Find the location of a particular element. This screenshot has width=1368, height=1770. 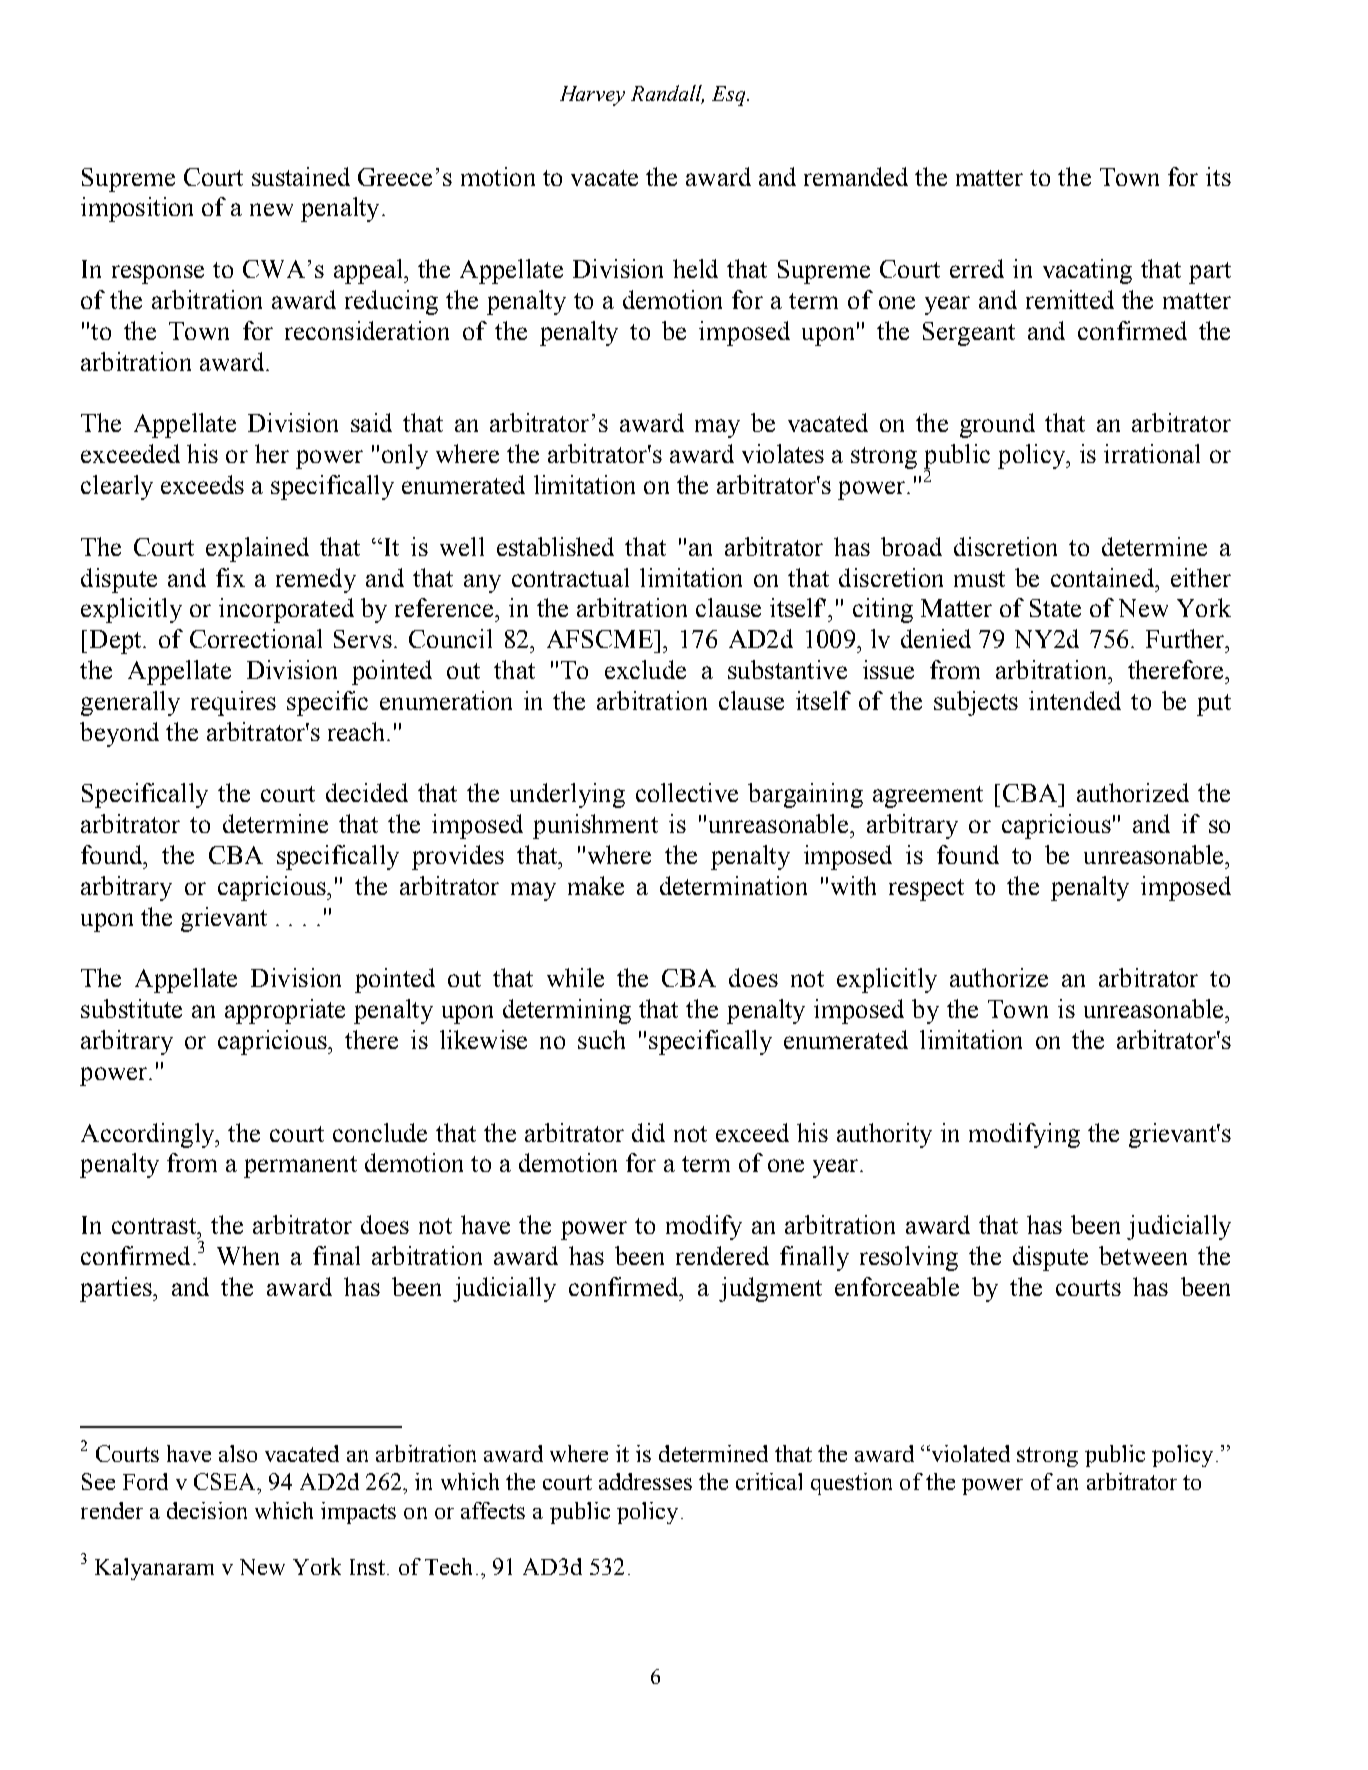

State is located at coordinates (1055, 608).
